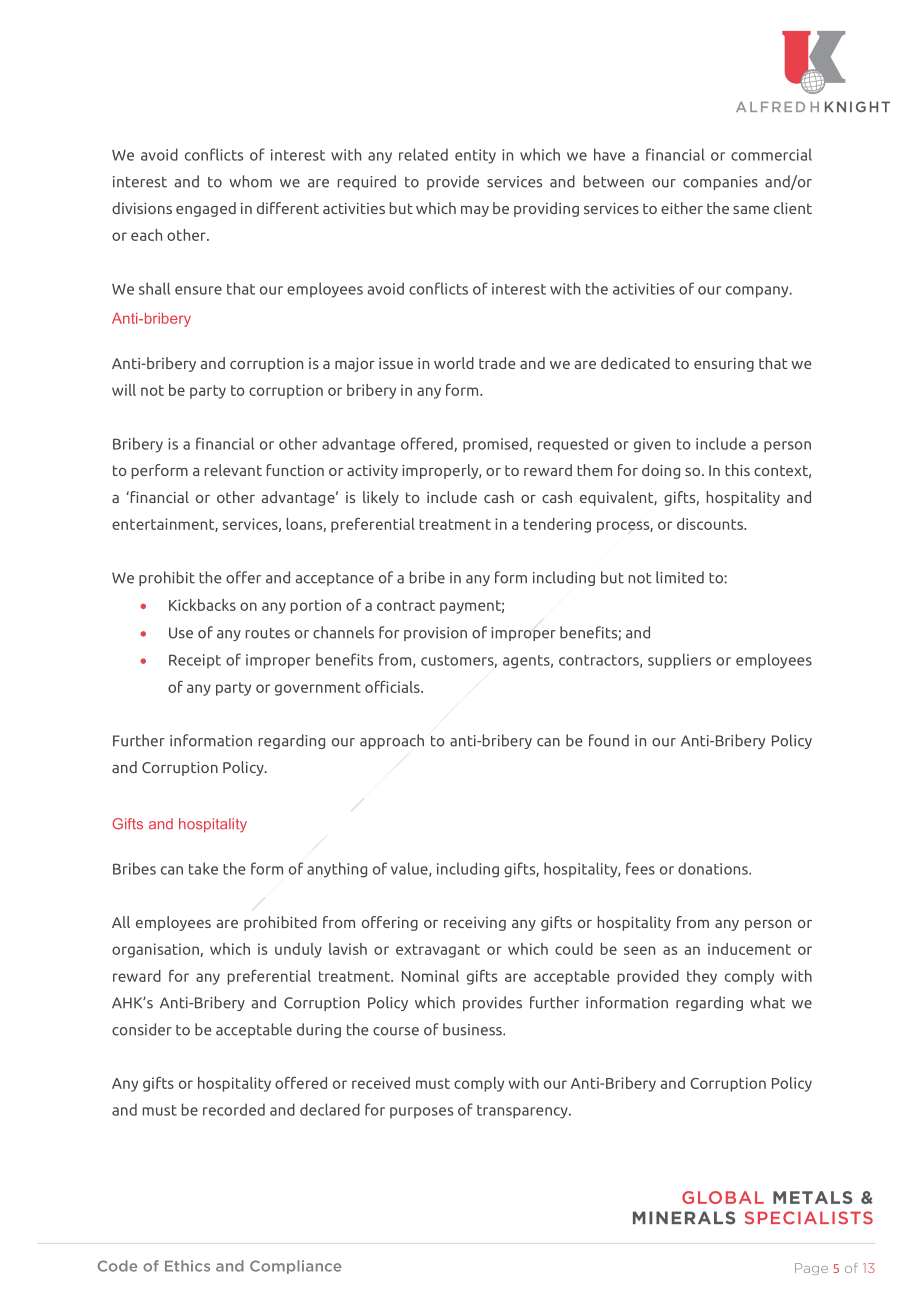 The height and width of the image is (1309, 924). What do you see at coordinates (475, 211) in the image?
I see `may` at bounding box center [475, 211].
